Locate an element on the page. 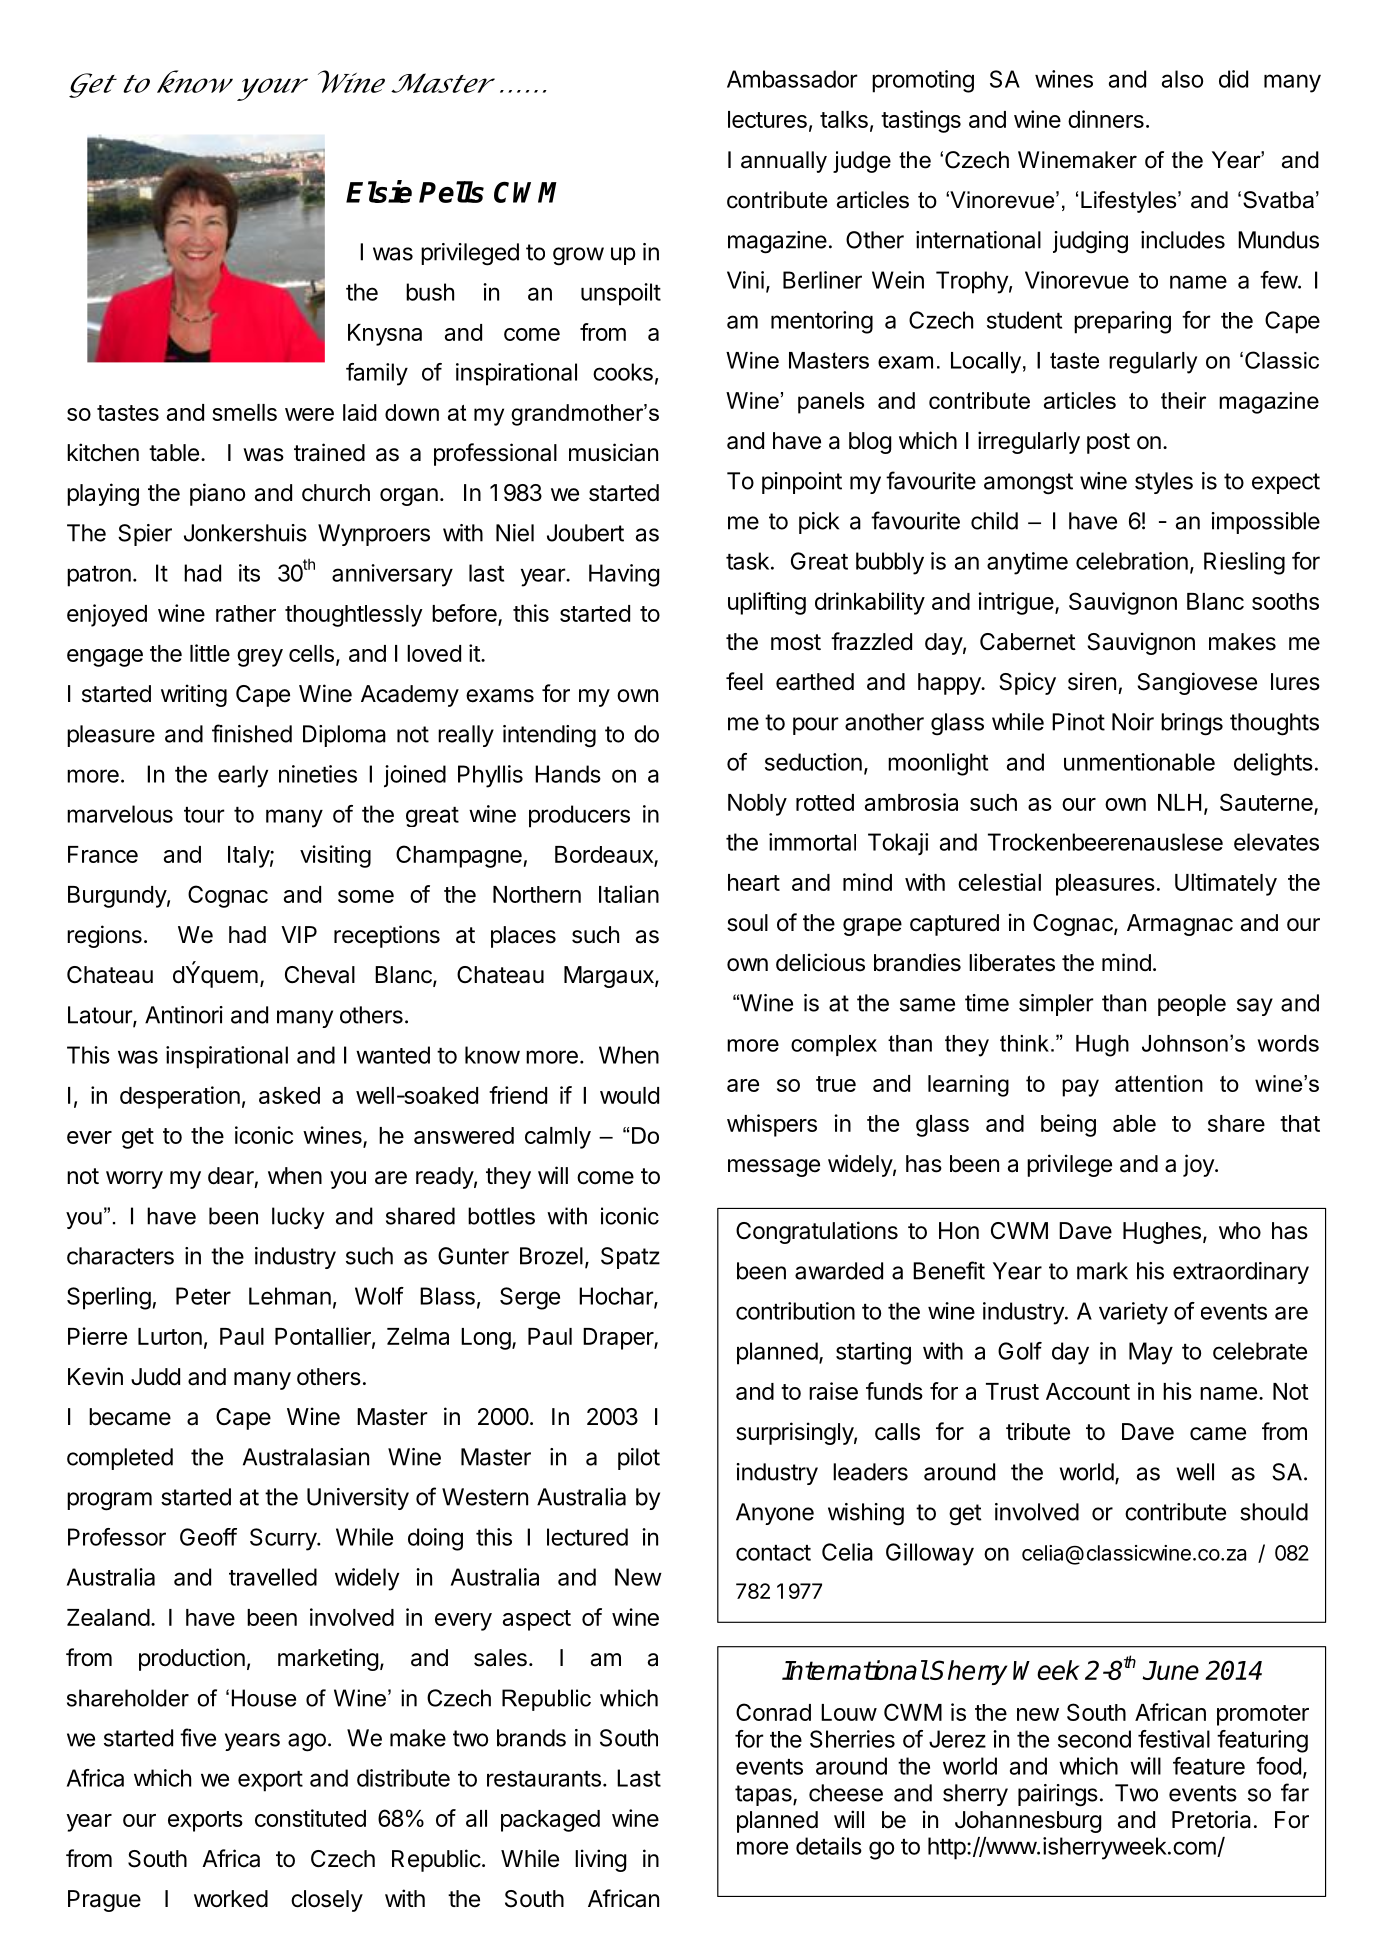 The width and height of the document is (1386, 1960). Cheval is located at coordinates (320, 975).
